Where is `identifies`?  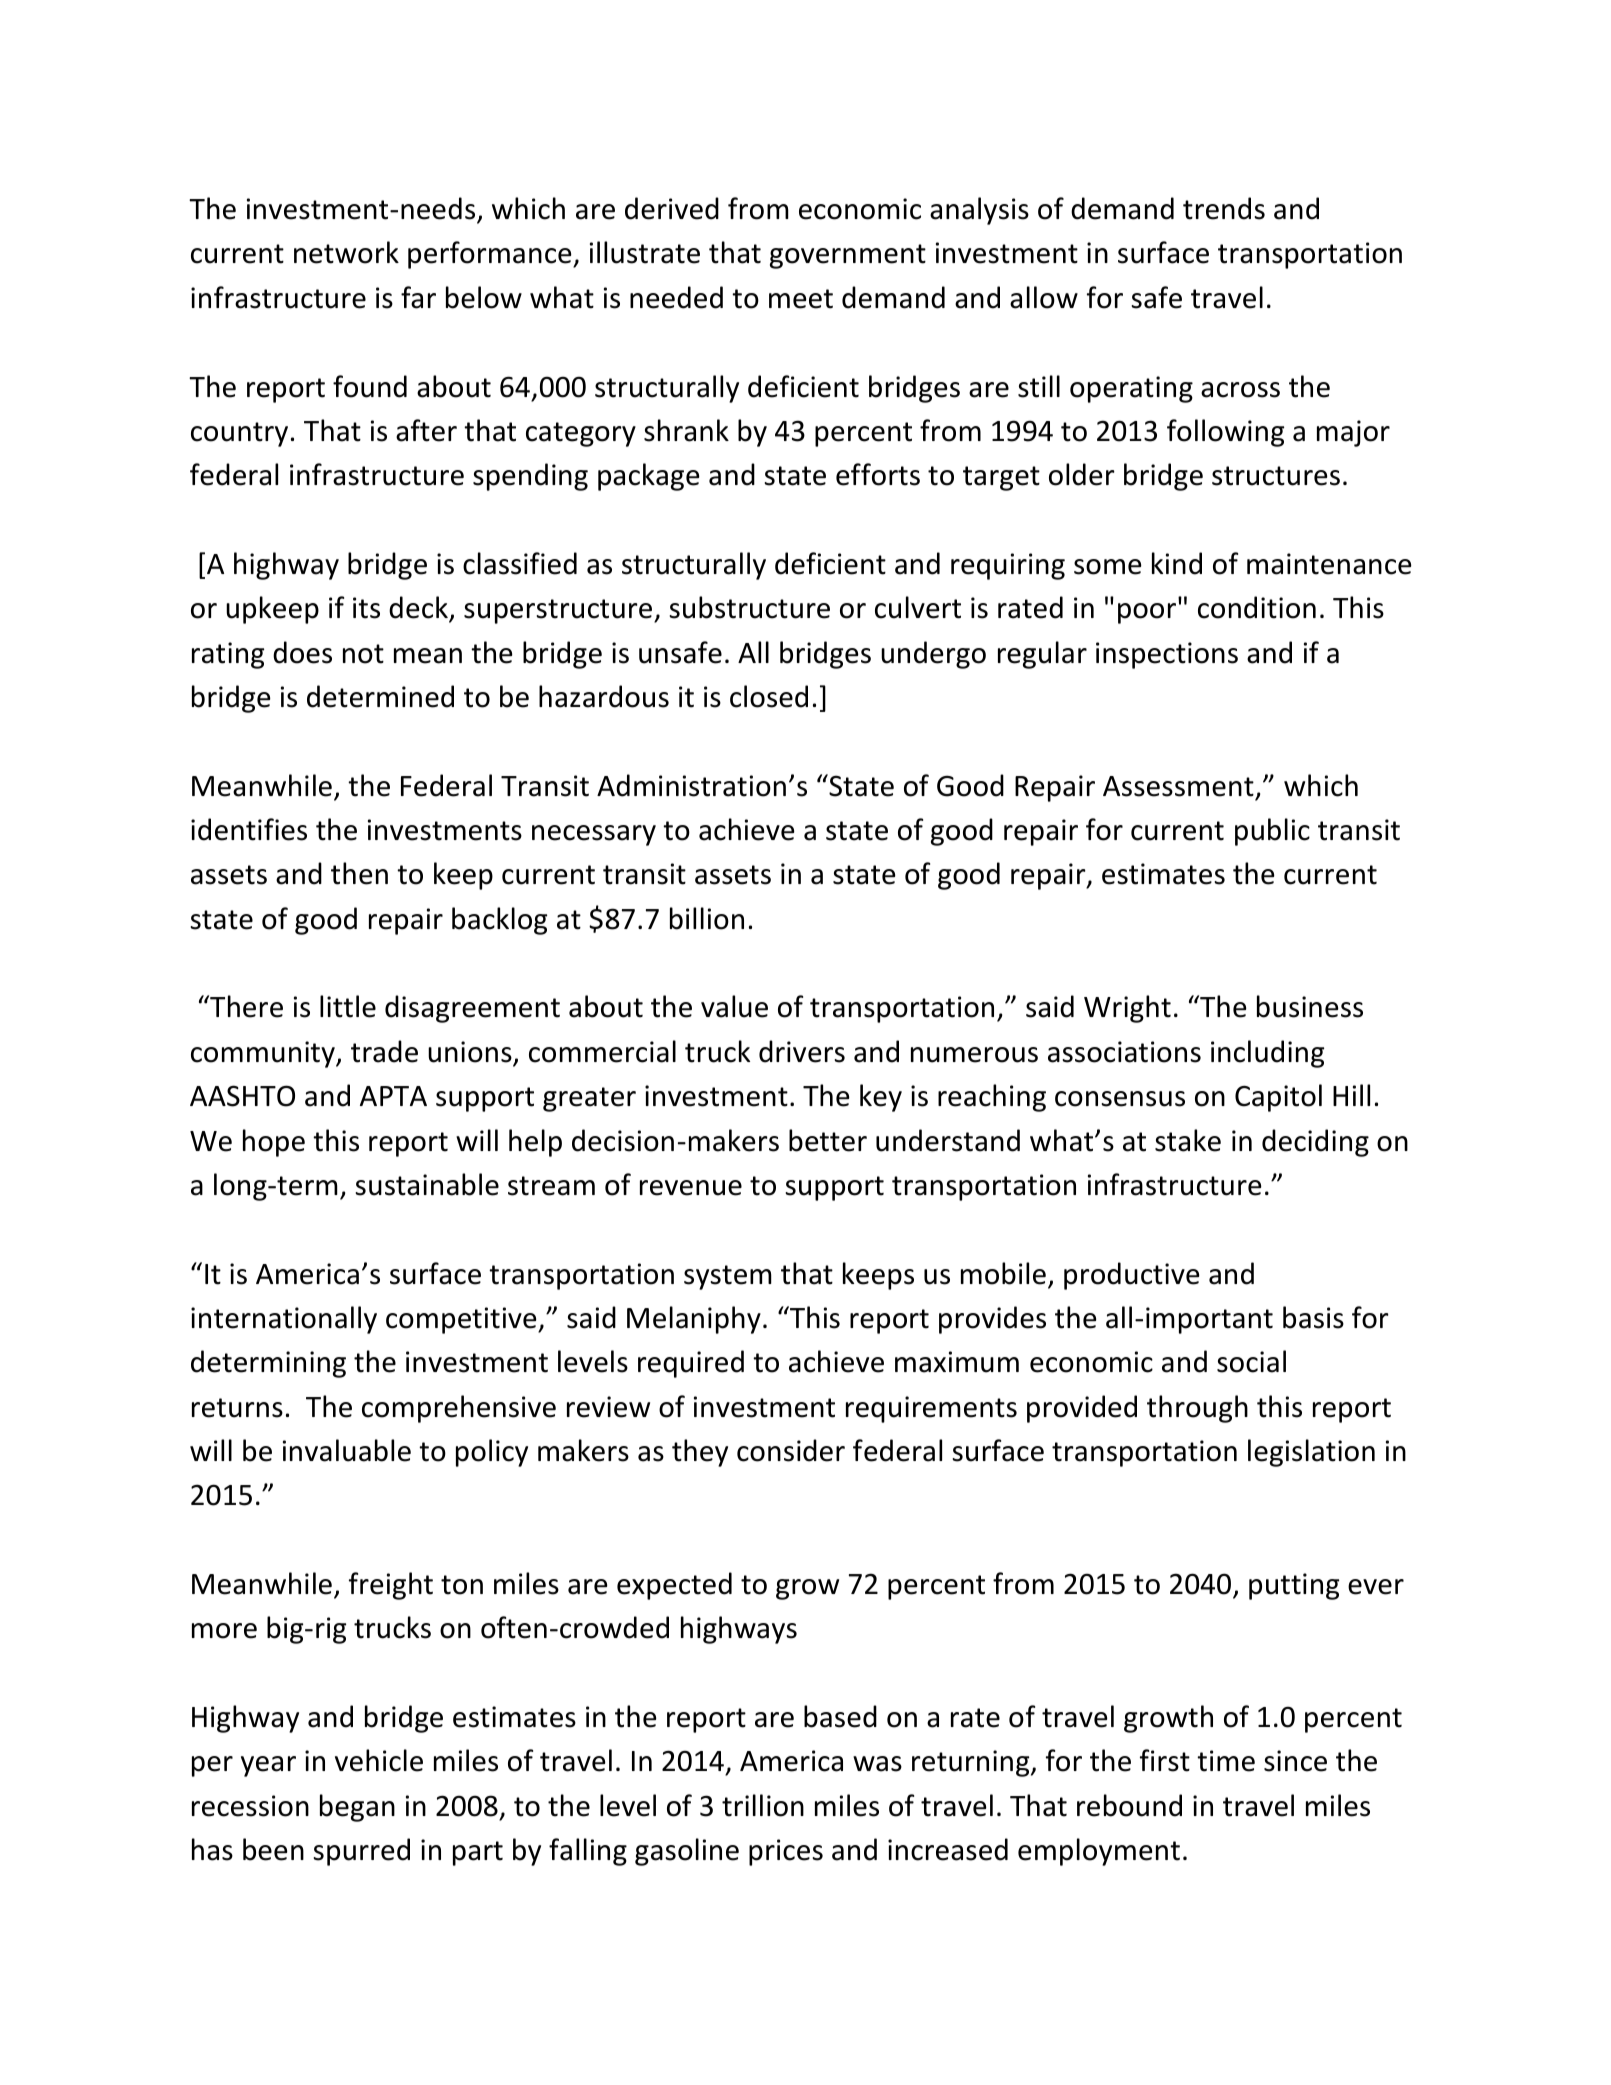
identifies is located at coordinates (249, 829).
